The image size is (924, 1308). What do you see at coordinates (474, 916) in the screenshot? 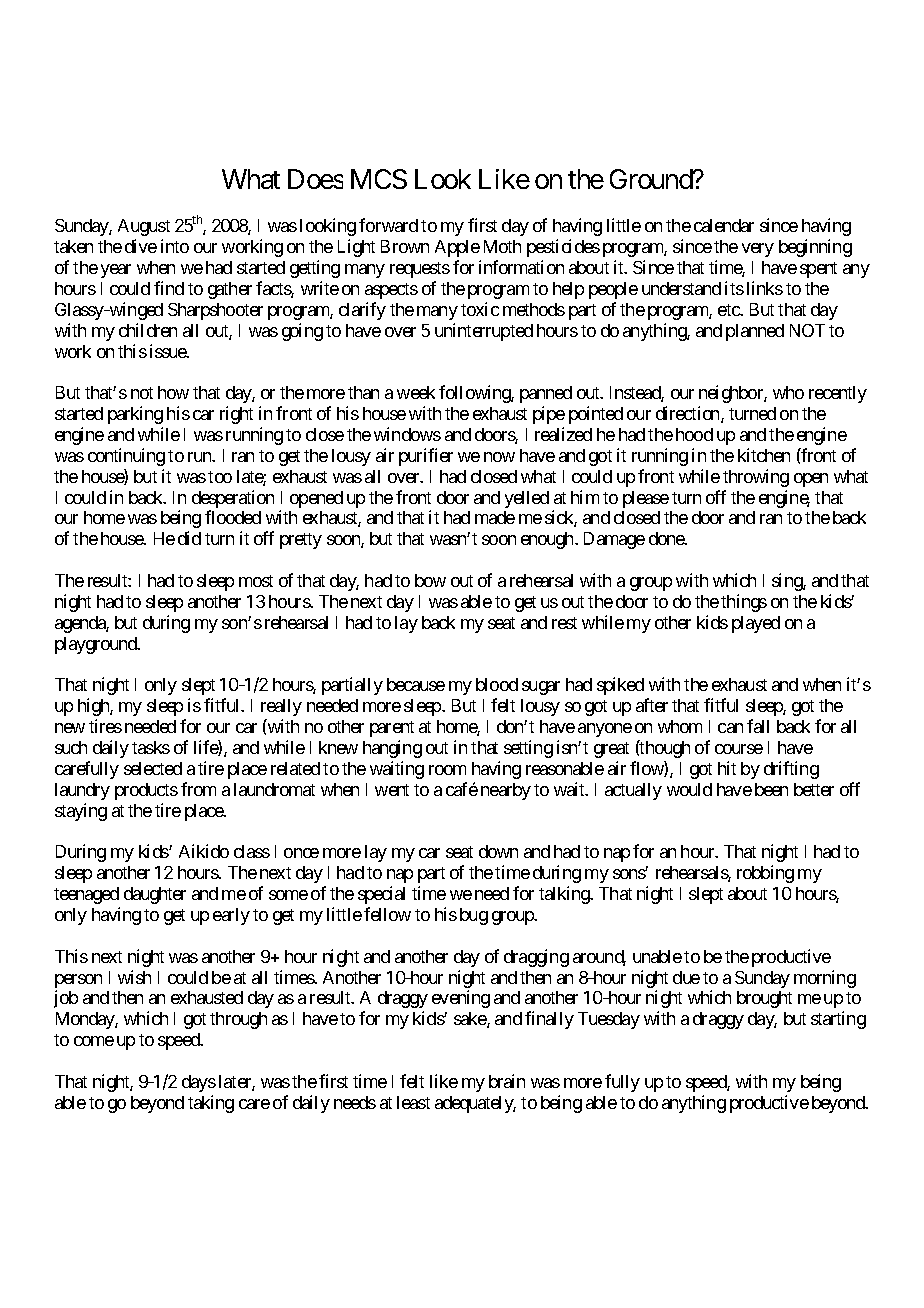
I see `bug` at bounding box center [474, 916].
